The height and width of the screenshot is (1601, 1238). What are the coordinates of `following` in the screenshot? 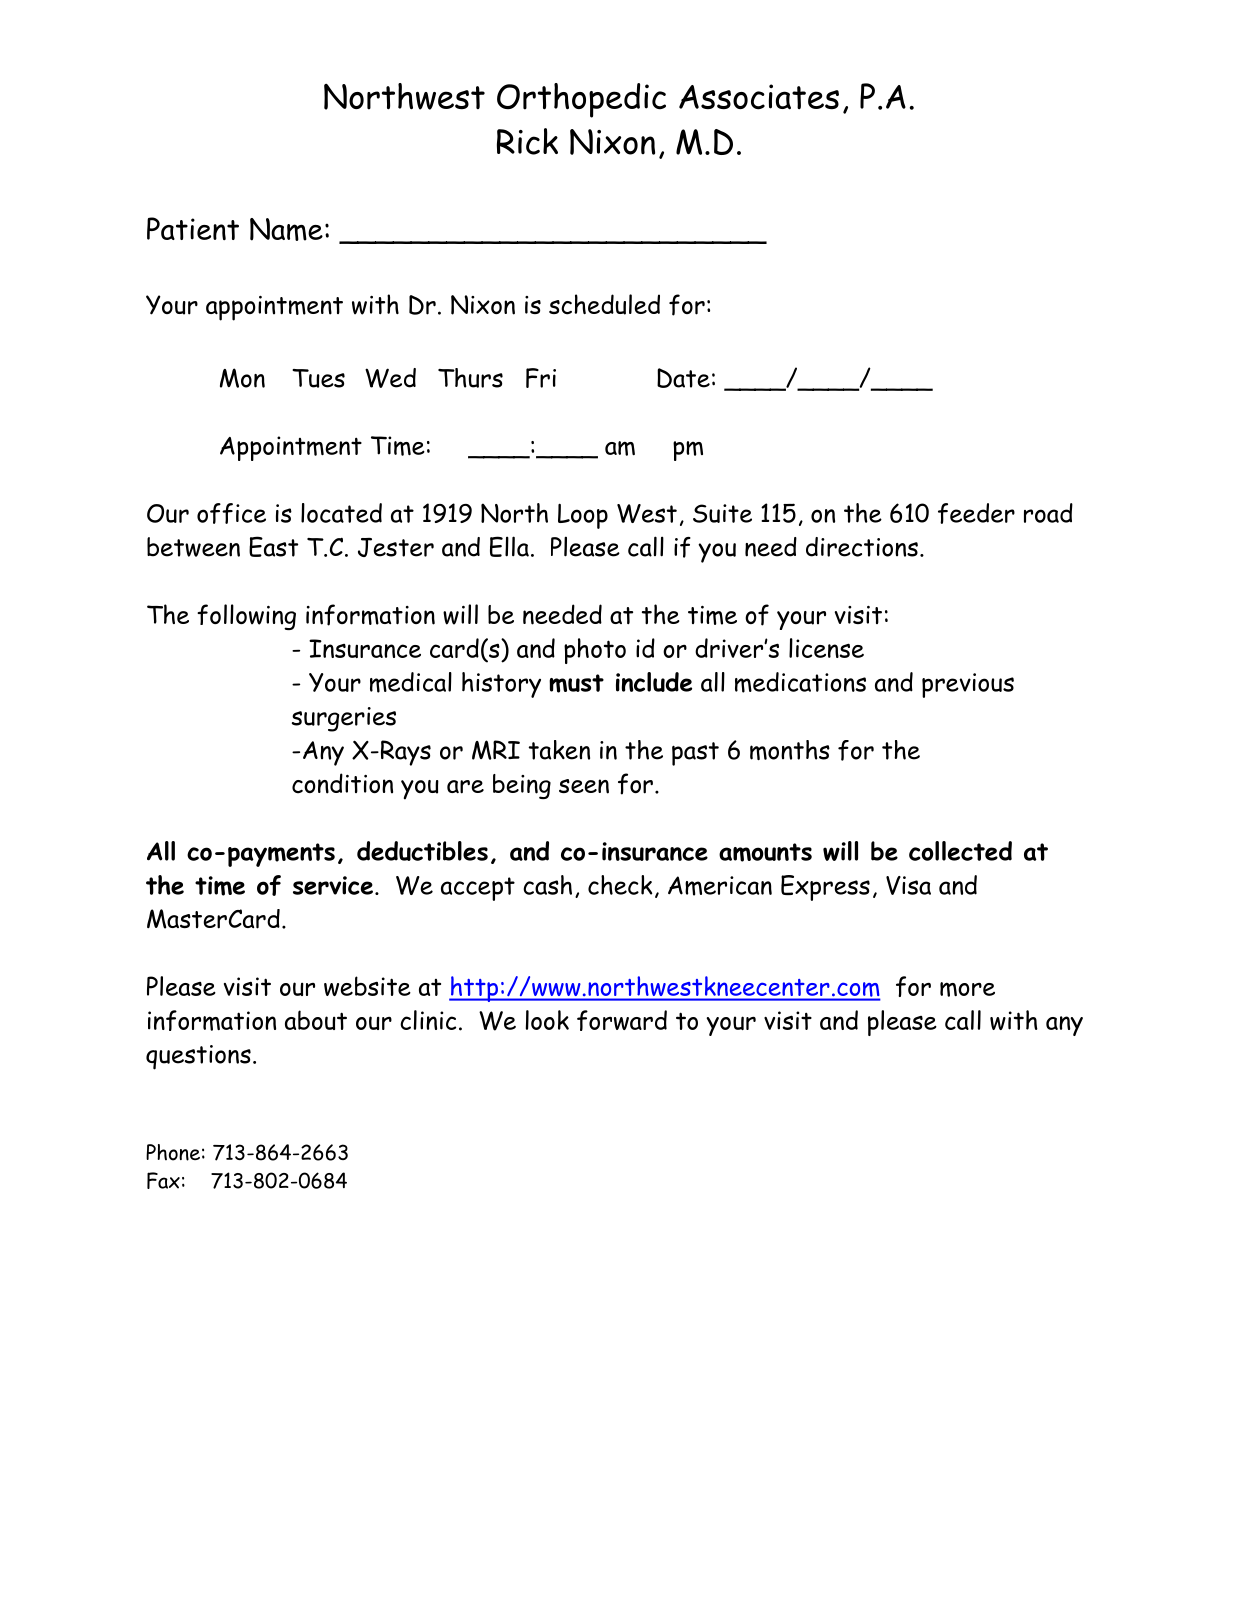 It's located at (246, 617).
